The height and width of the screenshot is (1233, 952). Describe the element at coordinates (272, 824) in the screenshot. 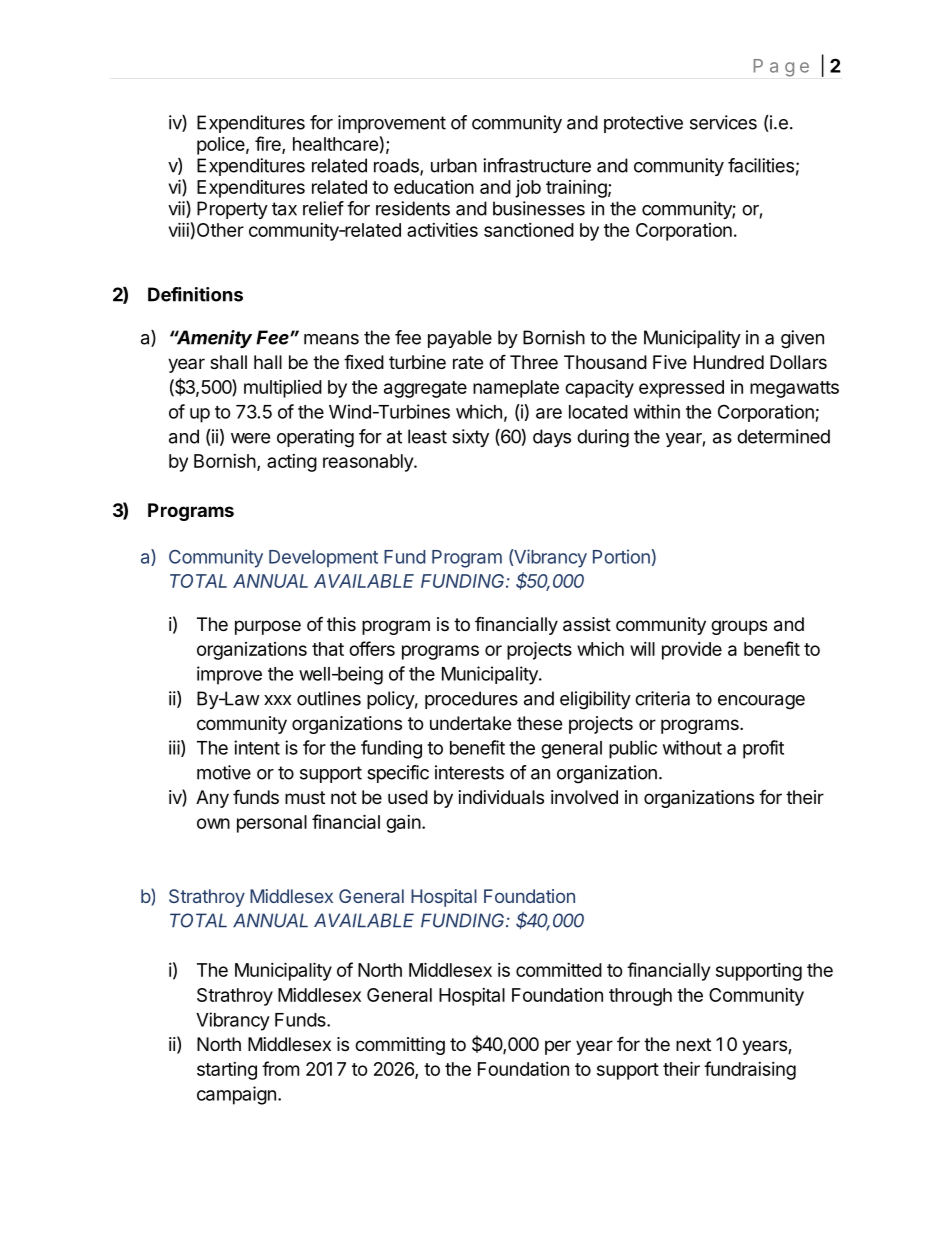

I see `personal` at that location.
